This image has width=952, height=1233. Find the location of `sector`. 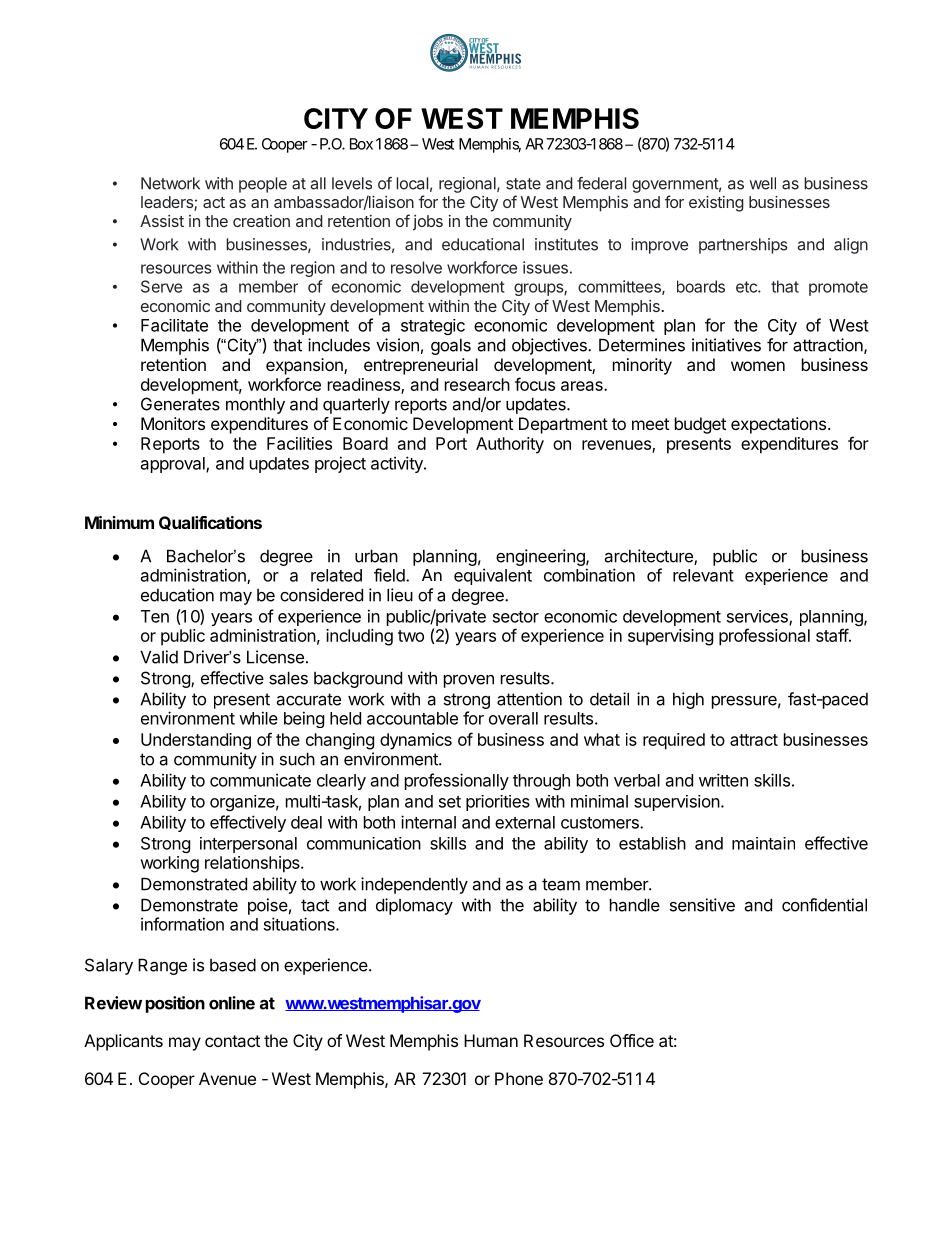

sector is located at coordinates (516, 617).
